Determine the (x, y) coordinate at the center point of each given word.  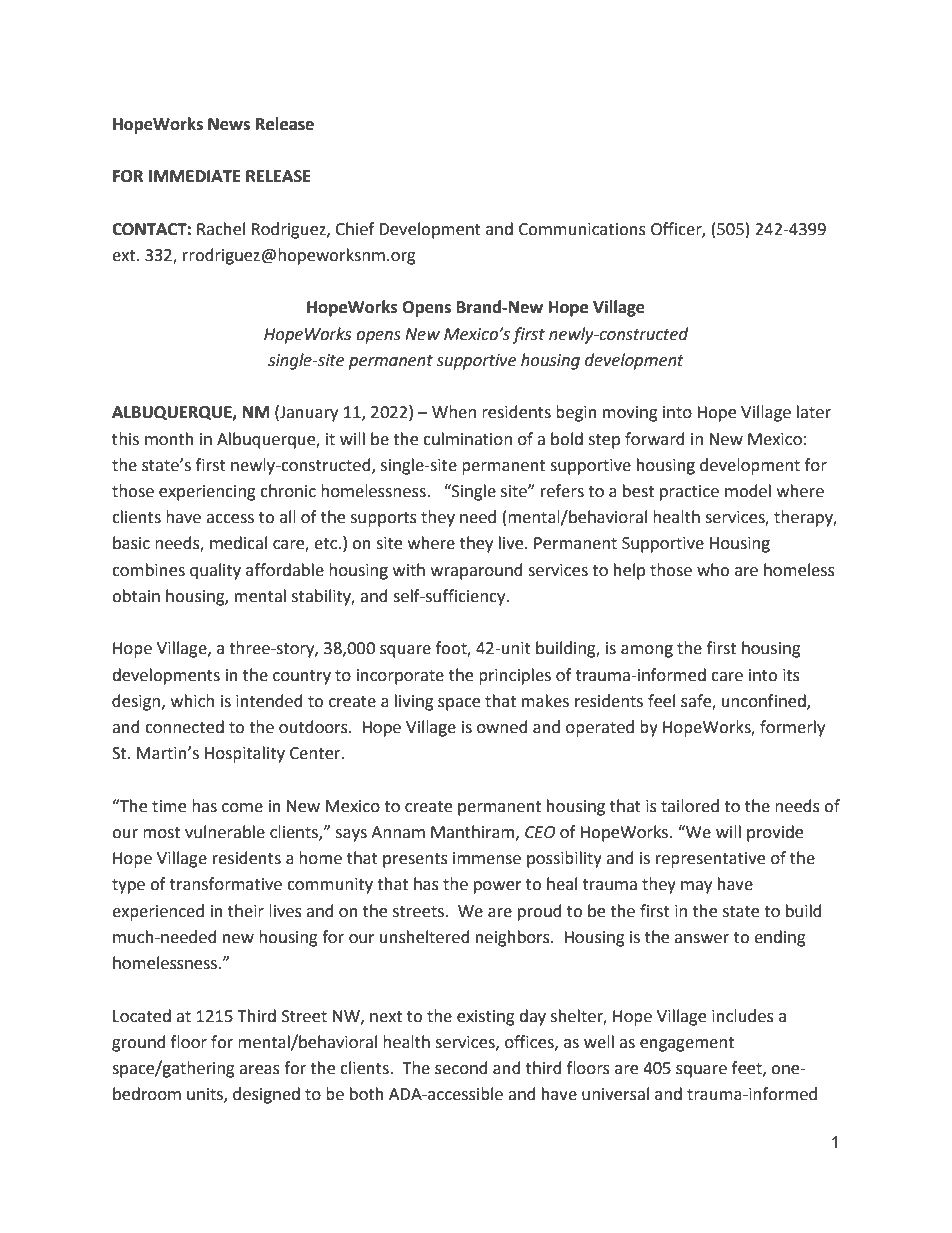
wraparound (477, 571)
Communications (582, 229)
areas (259, 1070)
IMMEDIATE (195, 176)
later (814, 412)
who (713, 570)
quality (215, 571)
